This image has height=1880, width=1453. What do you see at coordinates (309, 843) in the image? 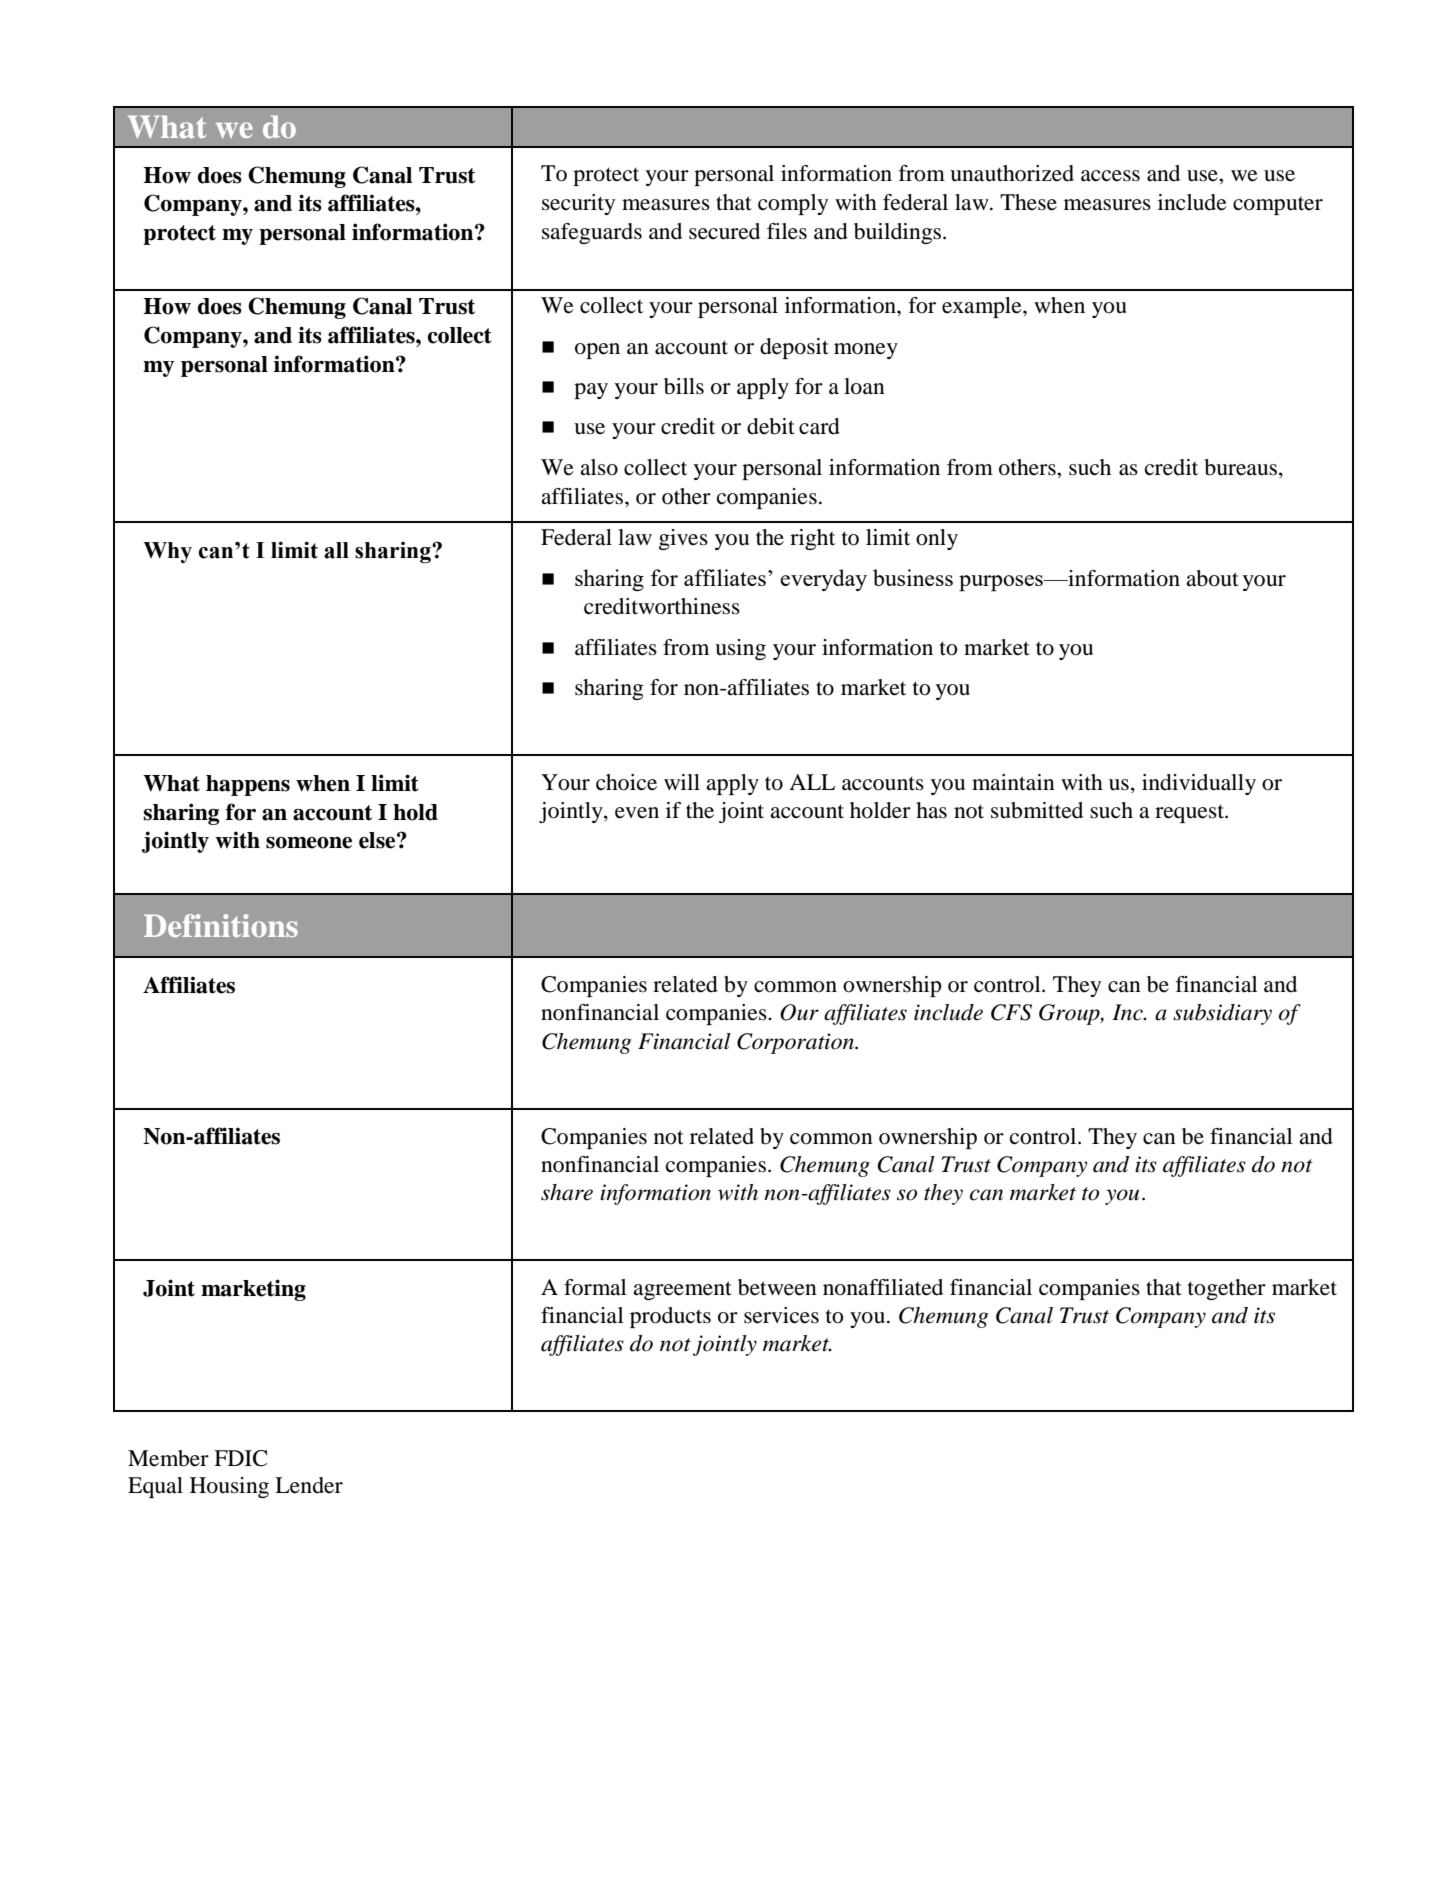
I see `someone` at bounding box center [309, 843].
